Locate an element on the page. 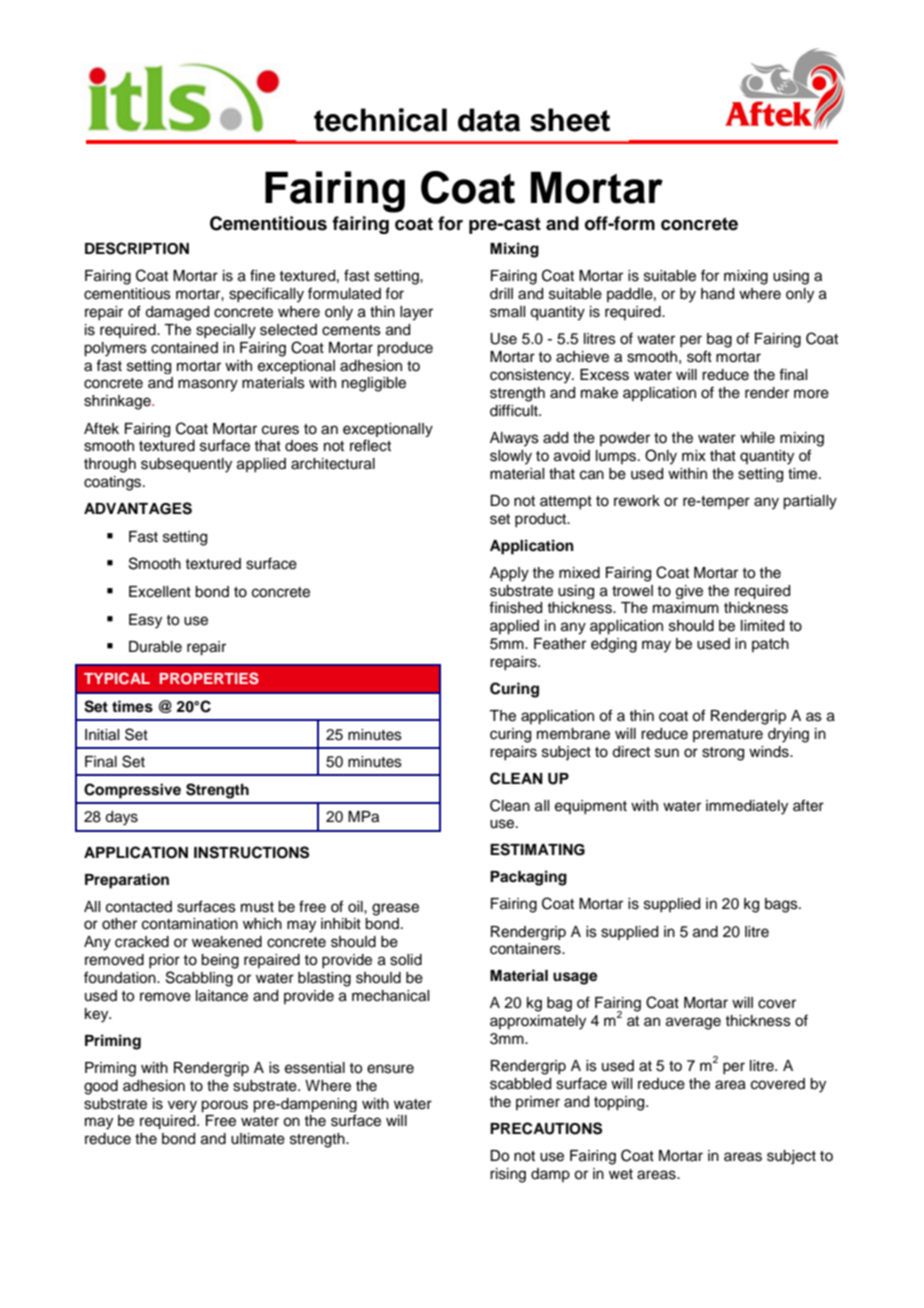 The height and width of the document is (1308, 924). data is located at coordinates (489, 120).
